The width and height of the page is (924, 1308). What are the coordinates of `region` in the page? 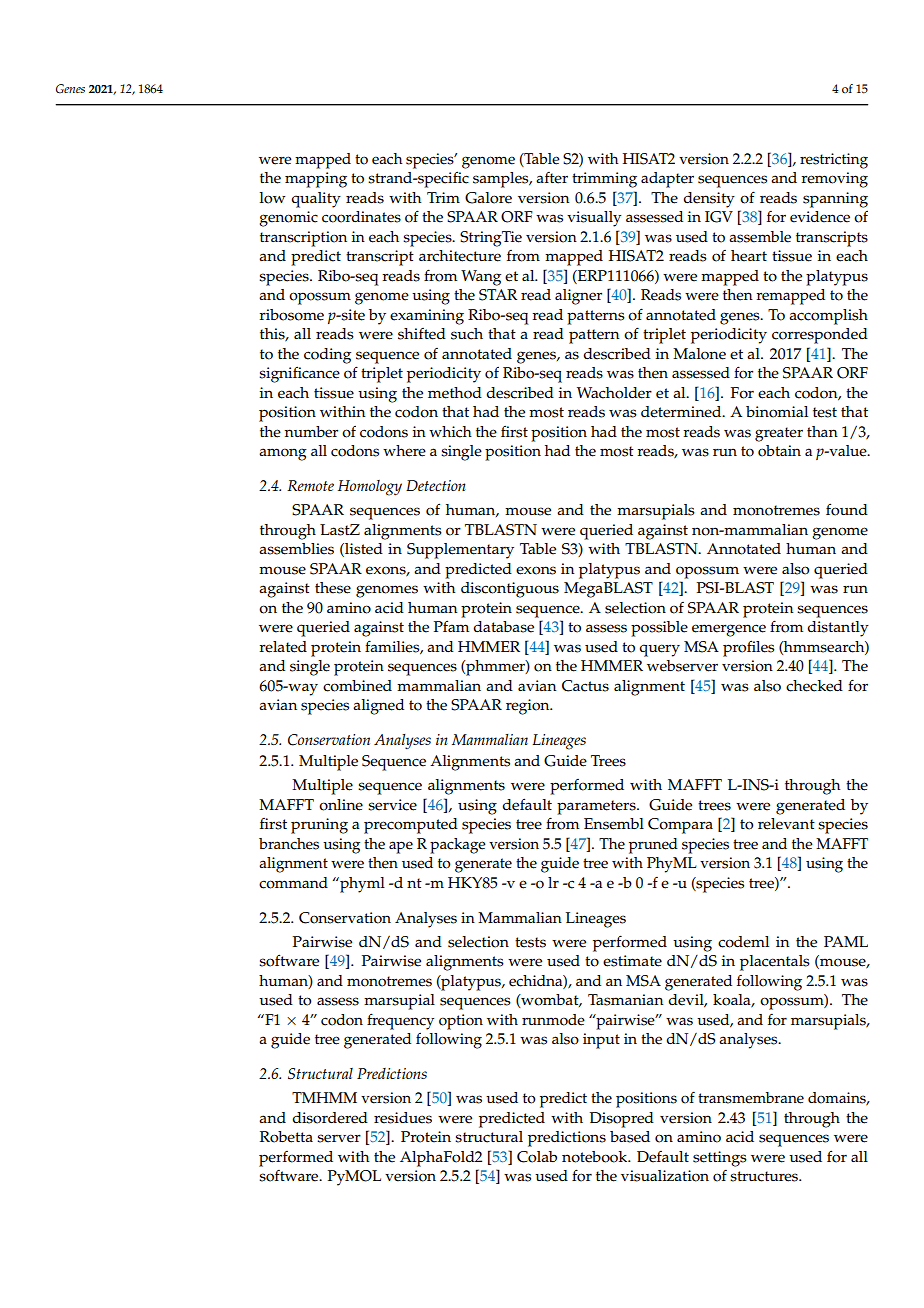 It's located at (529, 707).
